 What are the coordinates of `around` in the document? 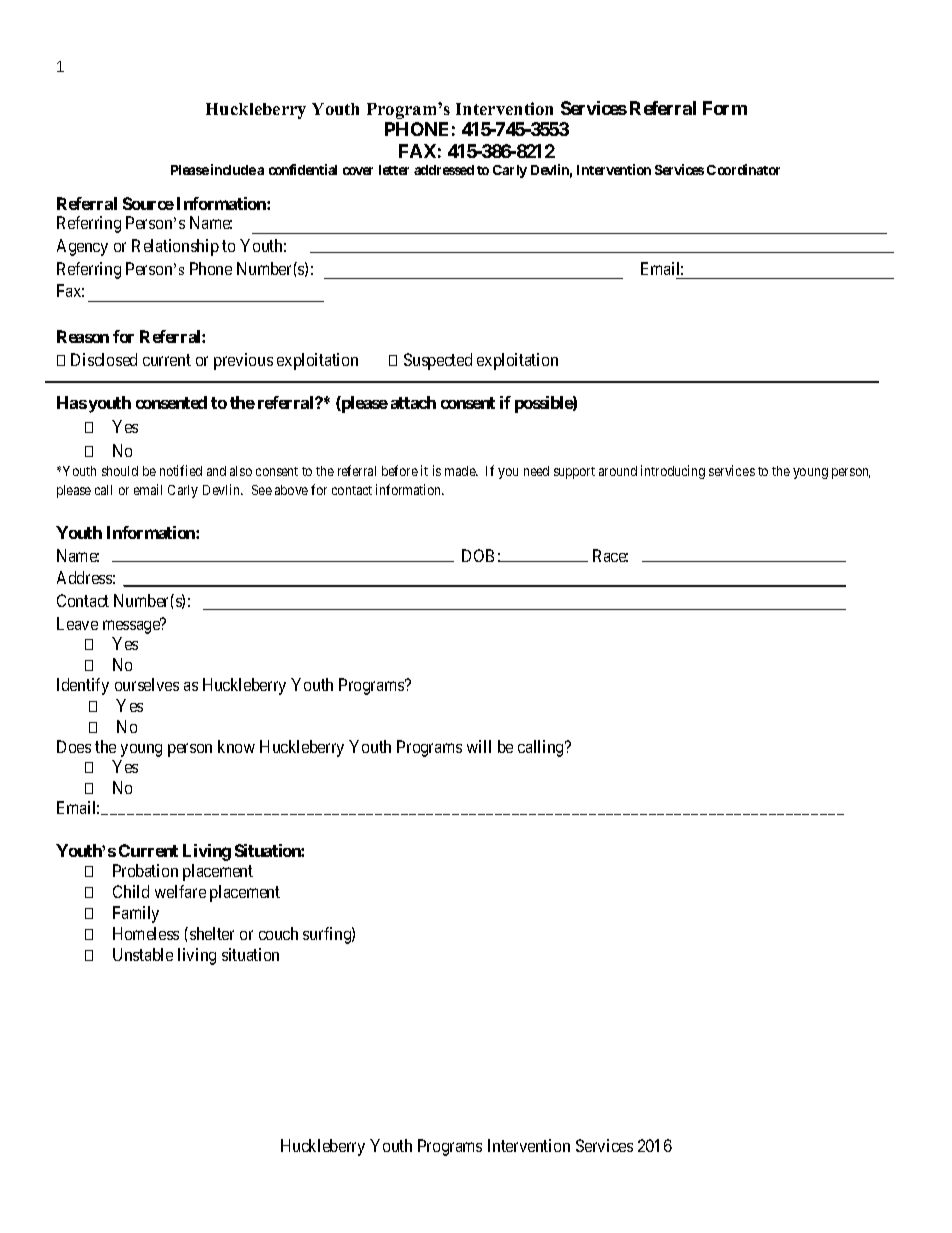 It's located at (618, 471).
